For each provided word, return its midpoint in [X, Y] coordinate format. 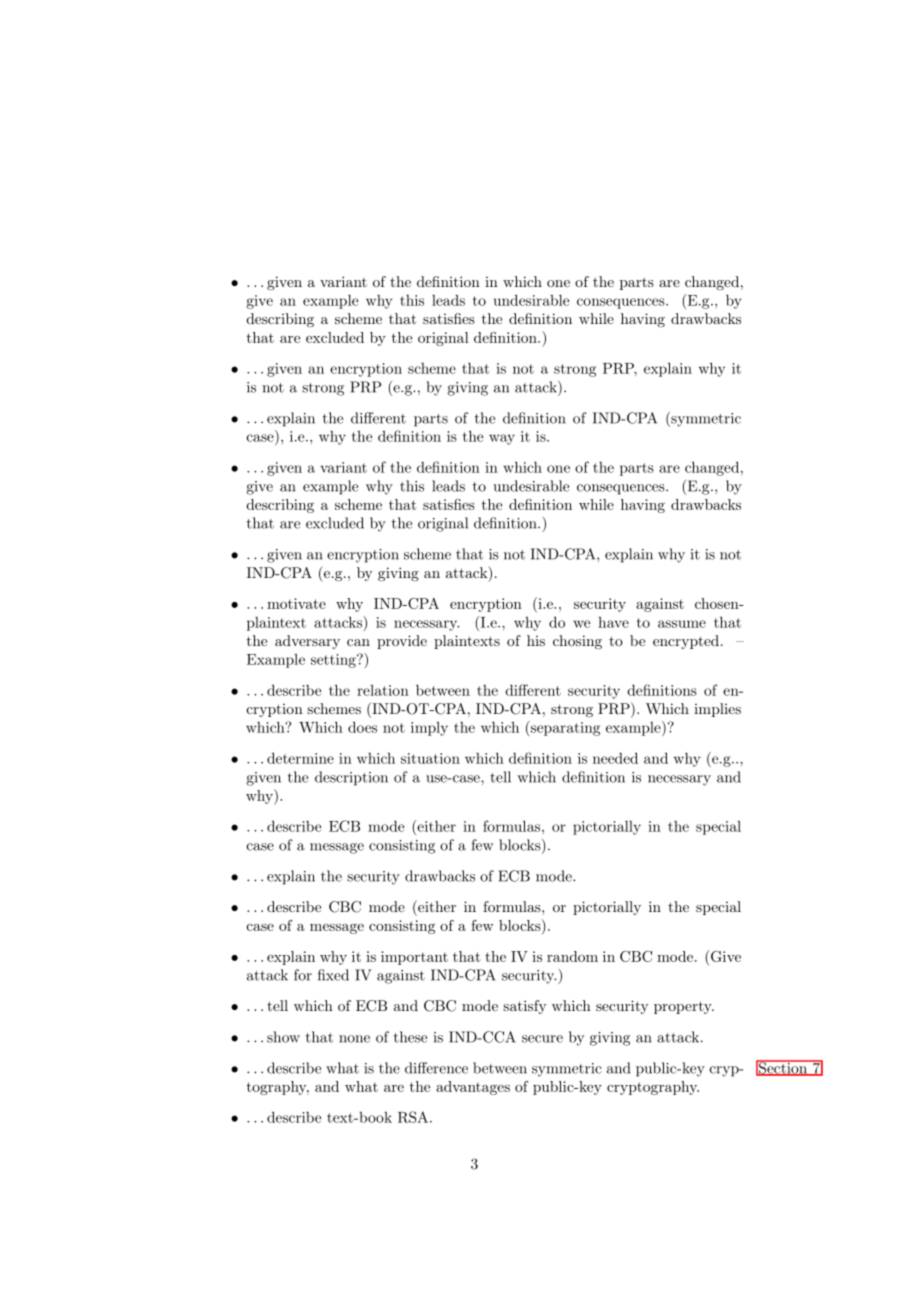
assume [682, 624]
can [358, 642]
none [354, 1039]
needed [615, 758]
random [572, 956]
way [502, 439]
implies [717, 710]
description [351, 778]
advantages [473, 1088]
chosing [577, 642]
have [613, 622]
